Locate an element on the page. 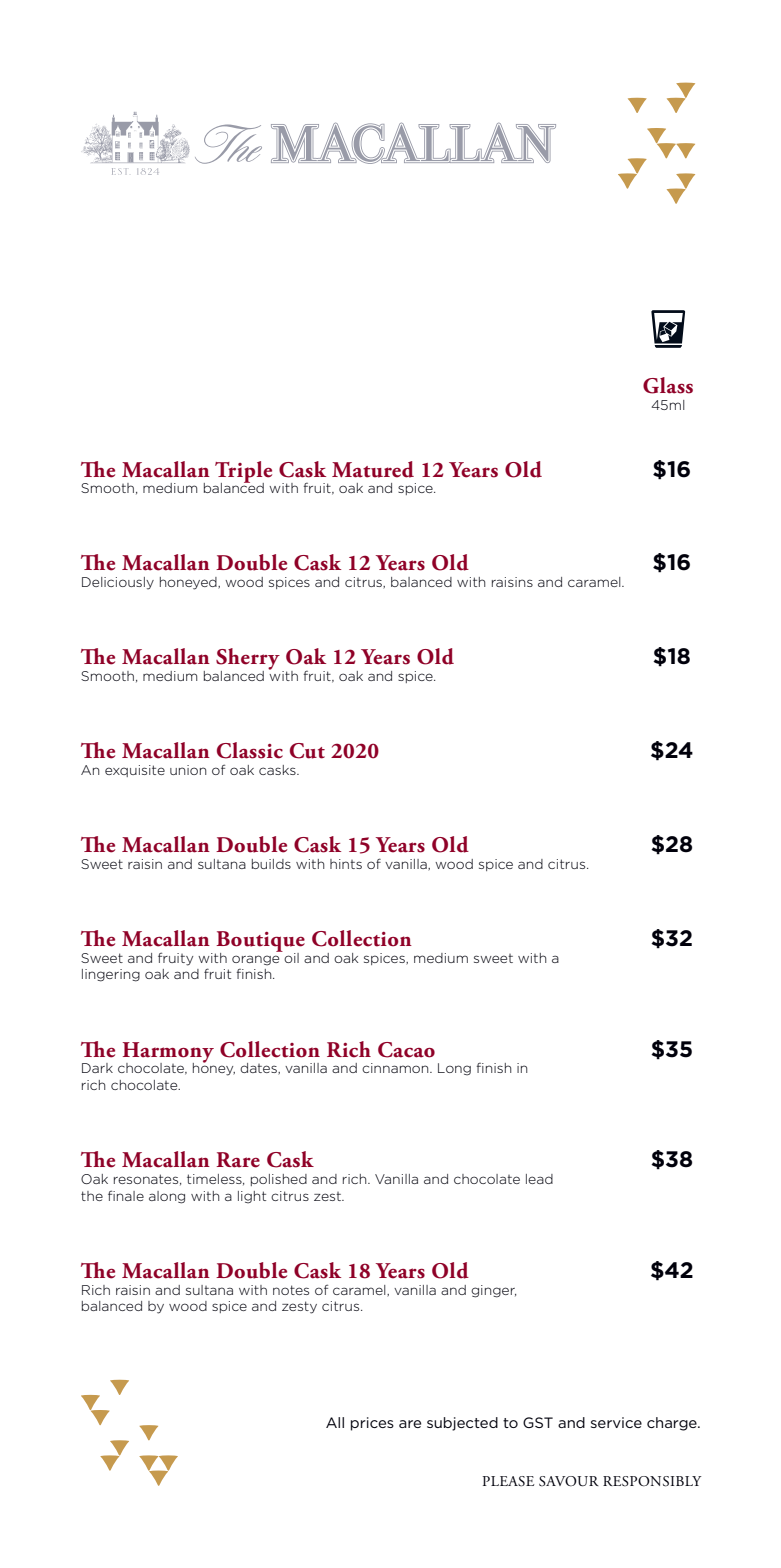 The image size is (781, 1568). hints is located at coordinates (346, 864).
